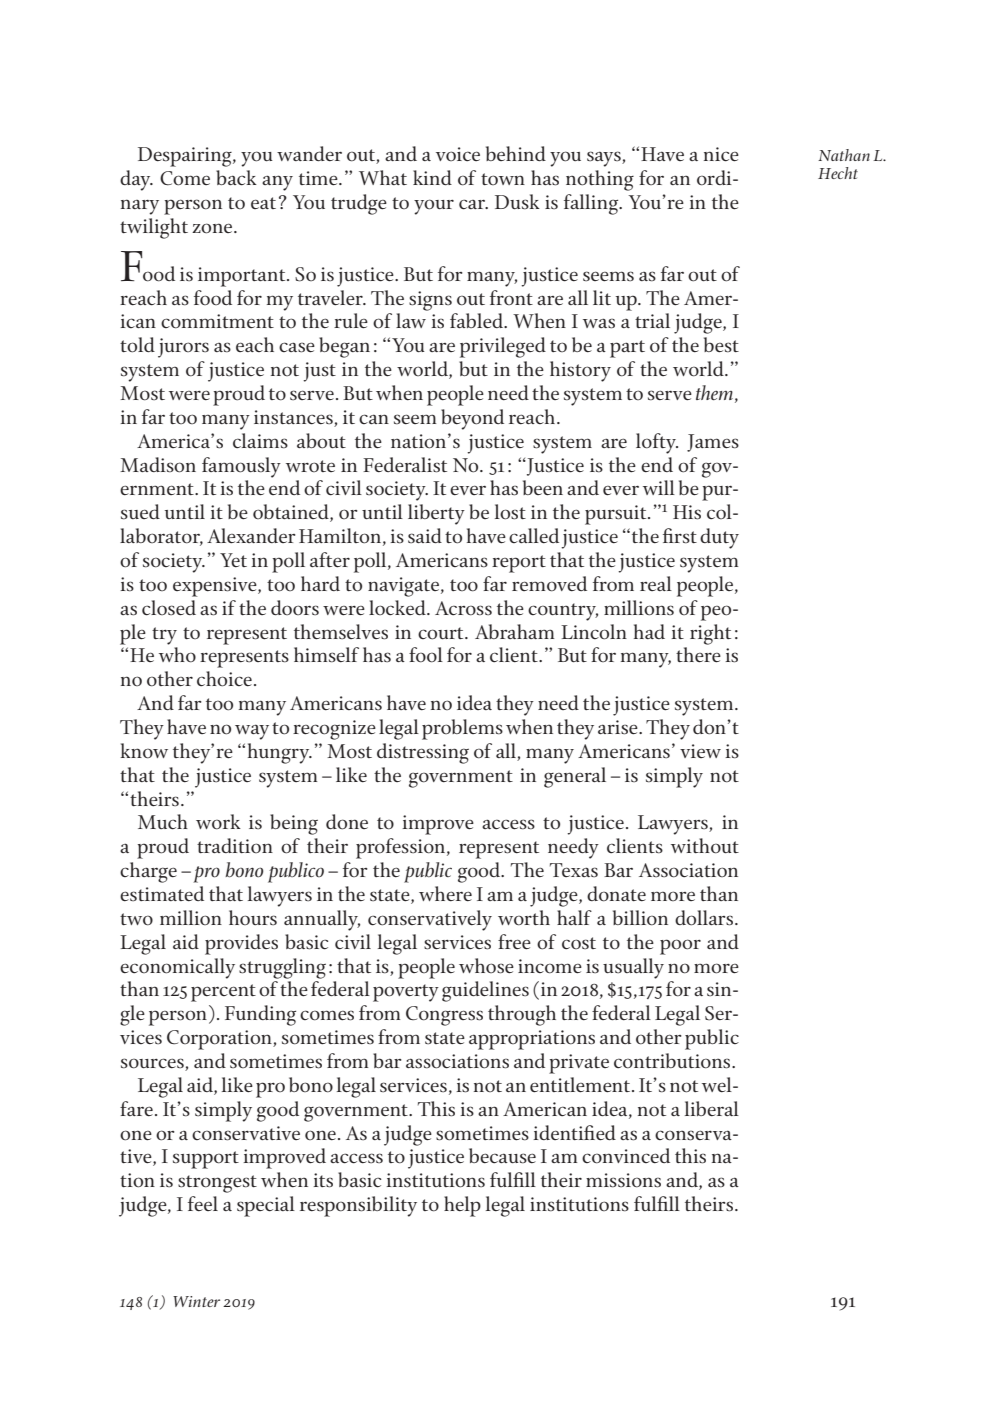 This screenshot has width=997, height=1409. What do you see at coordinates (524, 918) in the screenshot?
I see `worth` at bounding box center [524, 918].
